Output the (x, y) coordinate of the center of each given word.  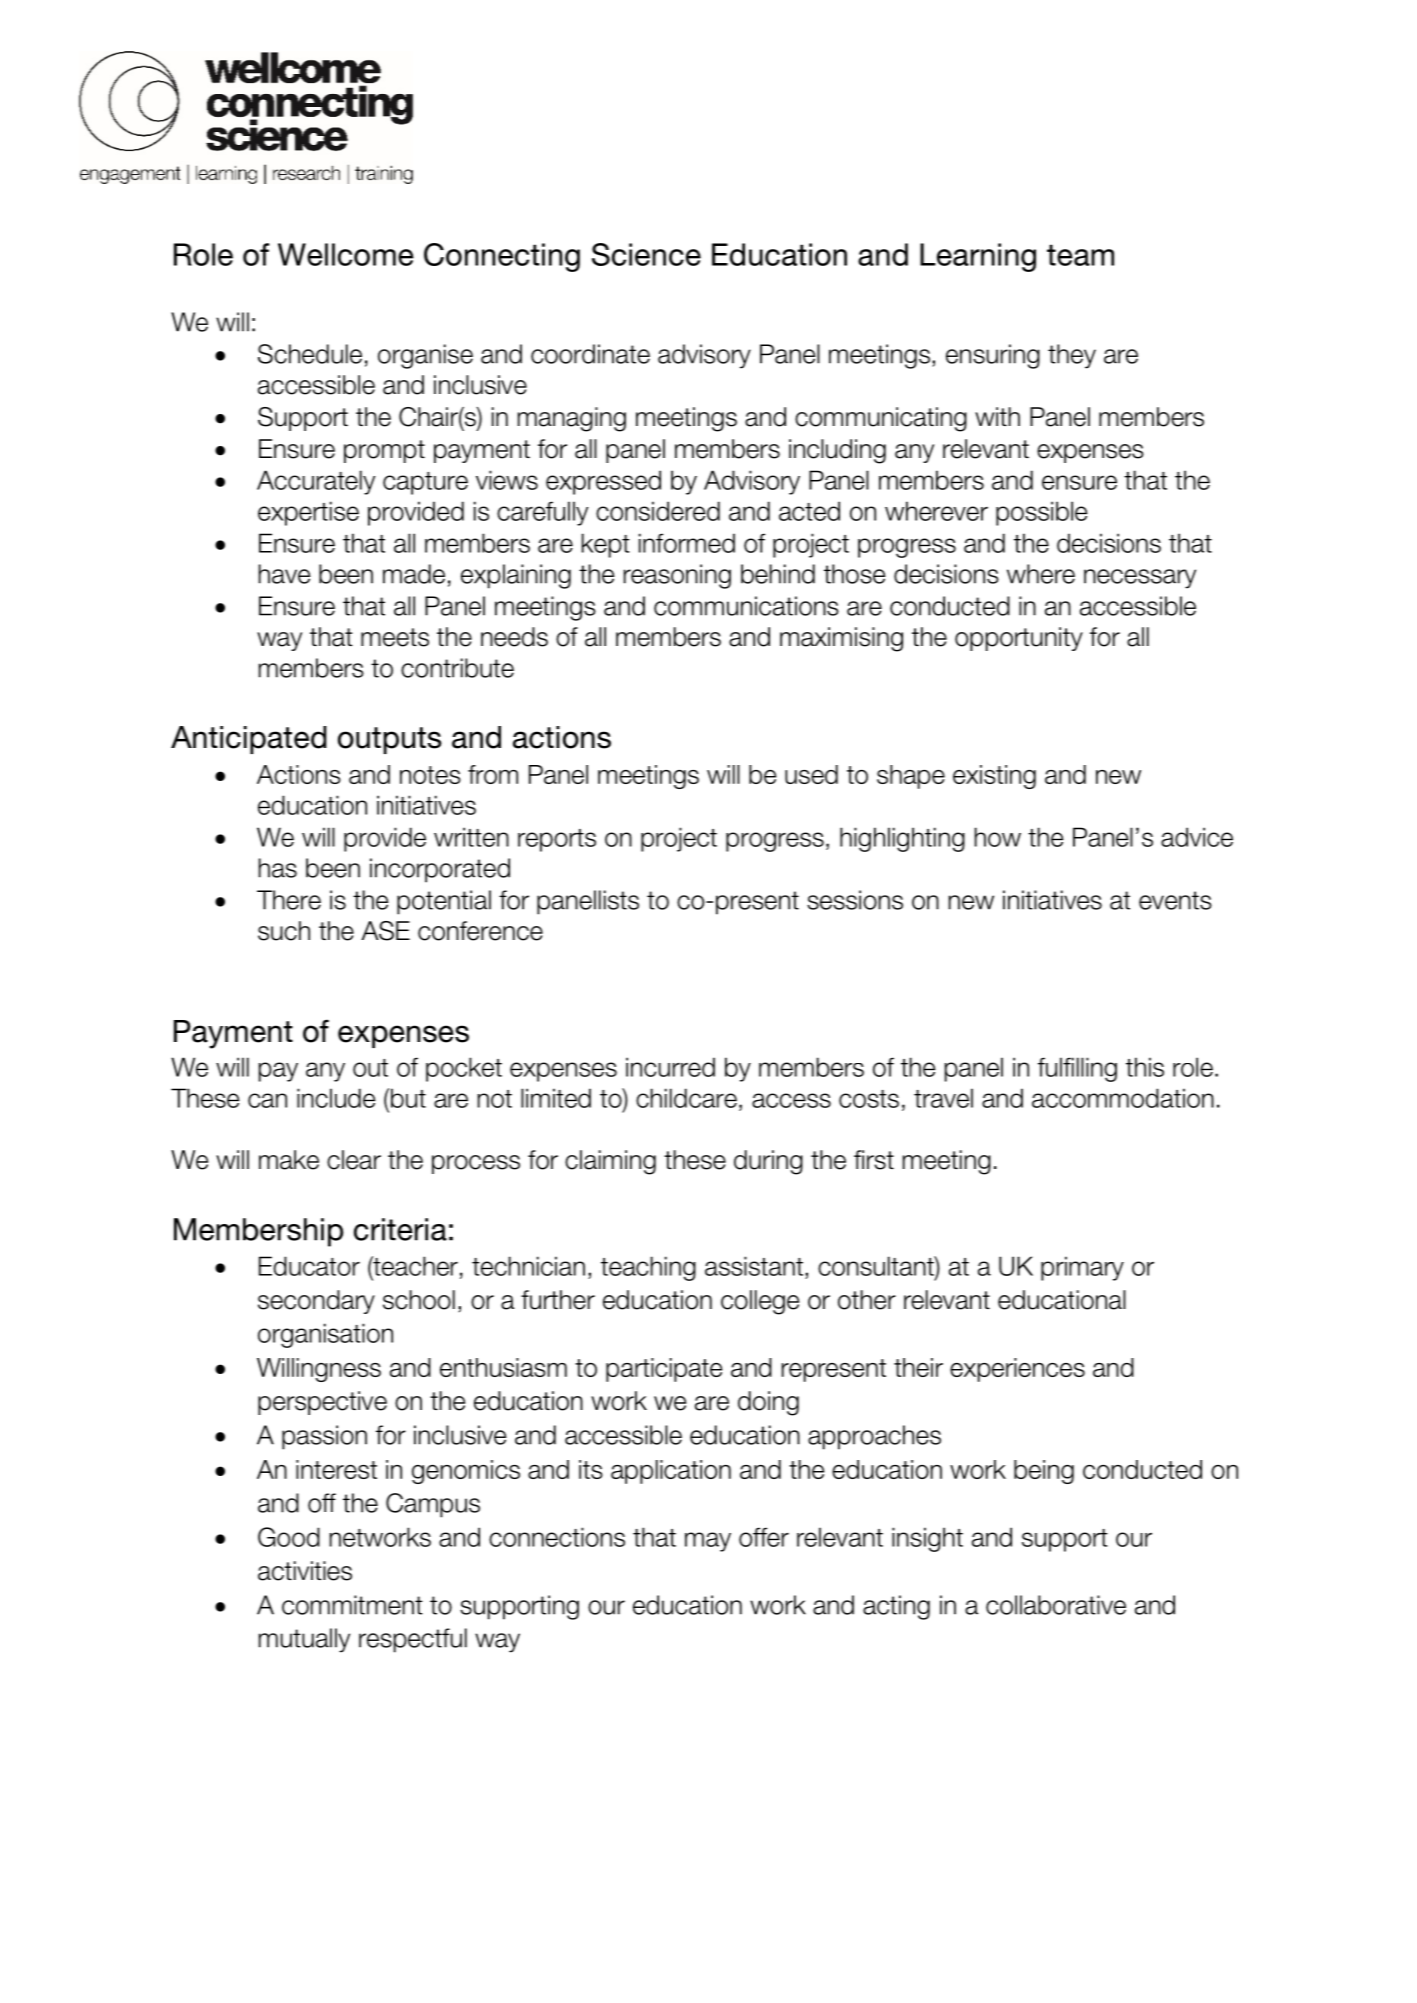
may (708, 1542)
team (1080, 255)
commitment (352, 1605)
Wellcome (346, 254)
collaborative (1056, 1605)
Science (646, 254)
